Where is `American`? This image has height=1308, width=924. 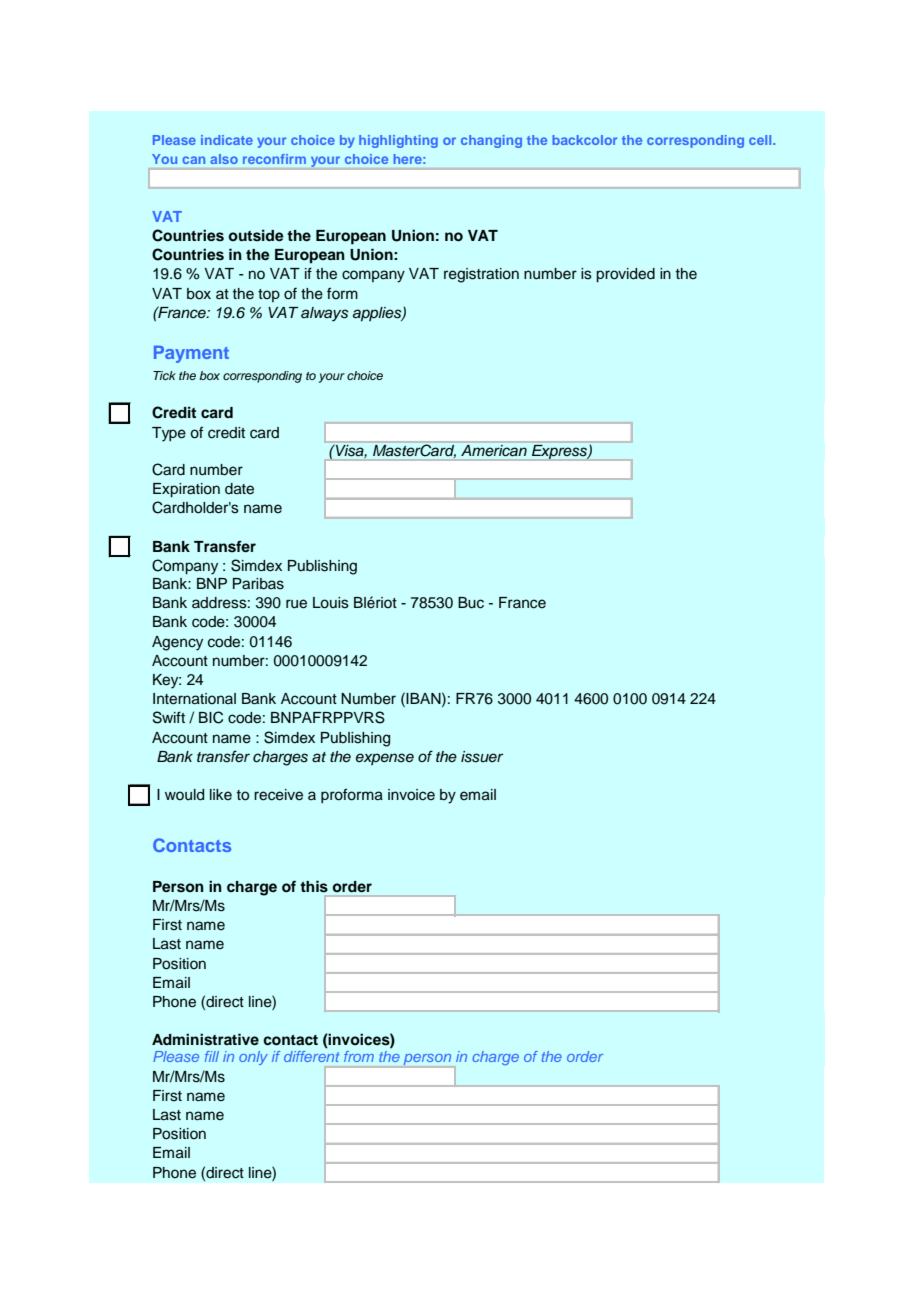 American is located at coordinates (494, 450).
